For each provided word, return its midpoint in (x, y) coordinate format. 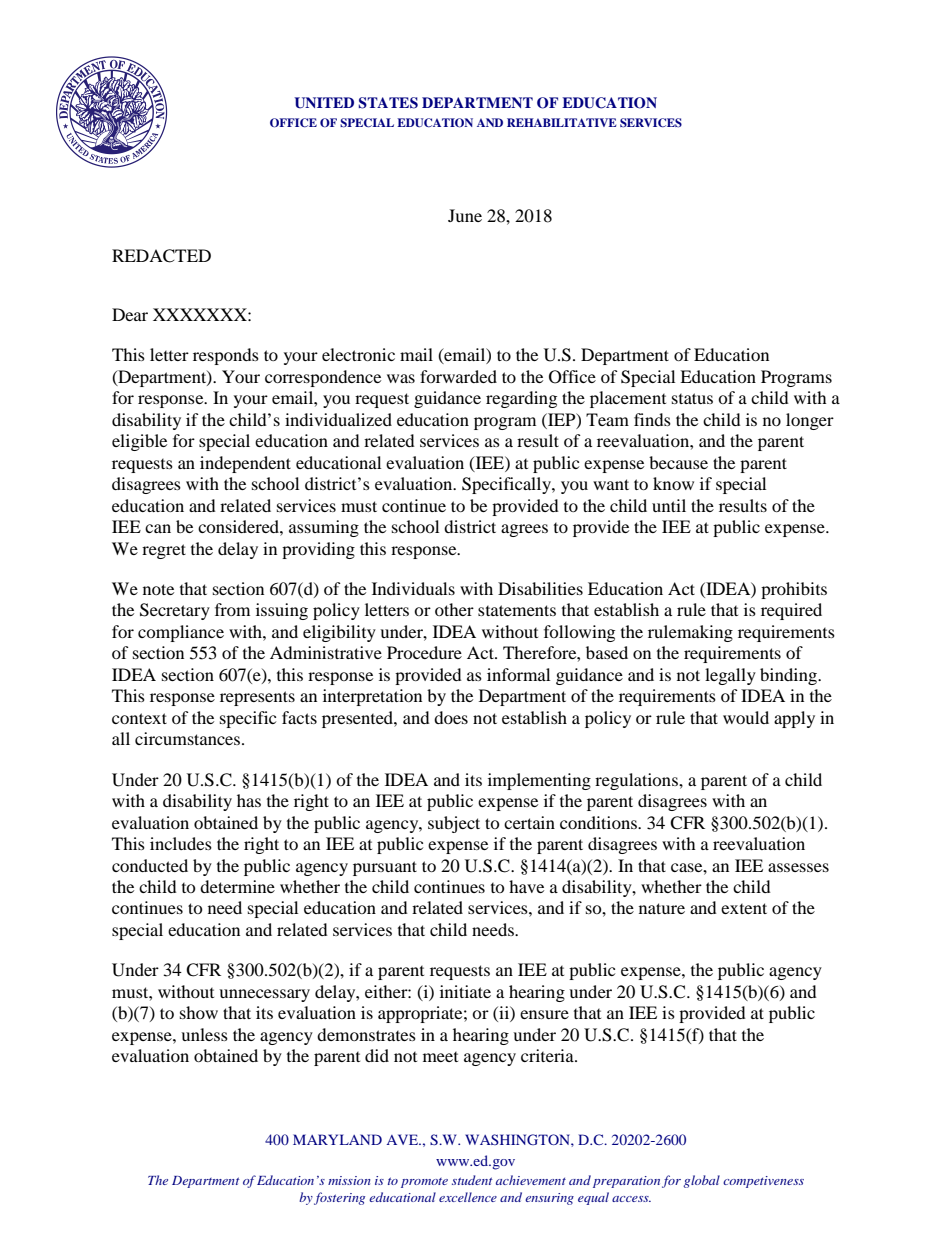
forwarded (458, 376)
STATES (388, 103)
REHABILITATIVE (562, 122)
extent (744, 908)
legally (730, 676)
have (526, 886)
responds (226, 356)
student (472, 1180)
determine (237, 886)
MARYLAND (337, 1139)
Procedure (424, 652)
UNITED (324, 103)
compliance (181, 633)
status (692, 398)
